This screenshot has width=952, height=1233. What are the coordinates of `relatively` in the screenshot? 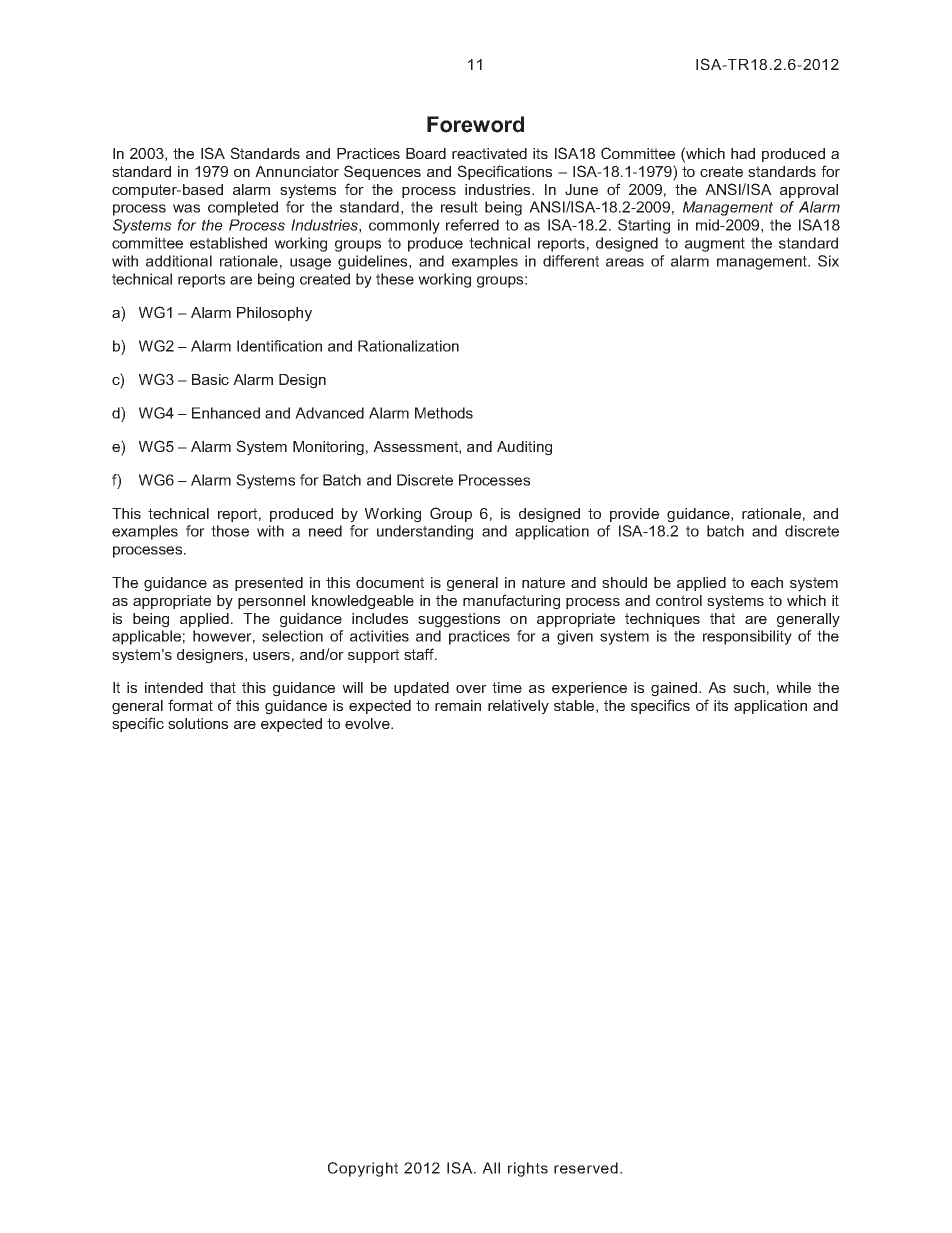 It's located at (518, 707).
